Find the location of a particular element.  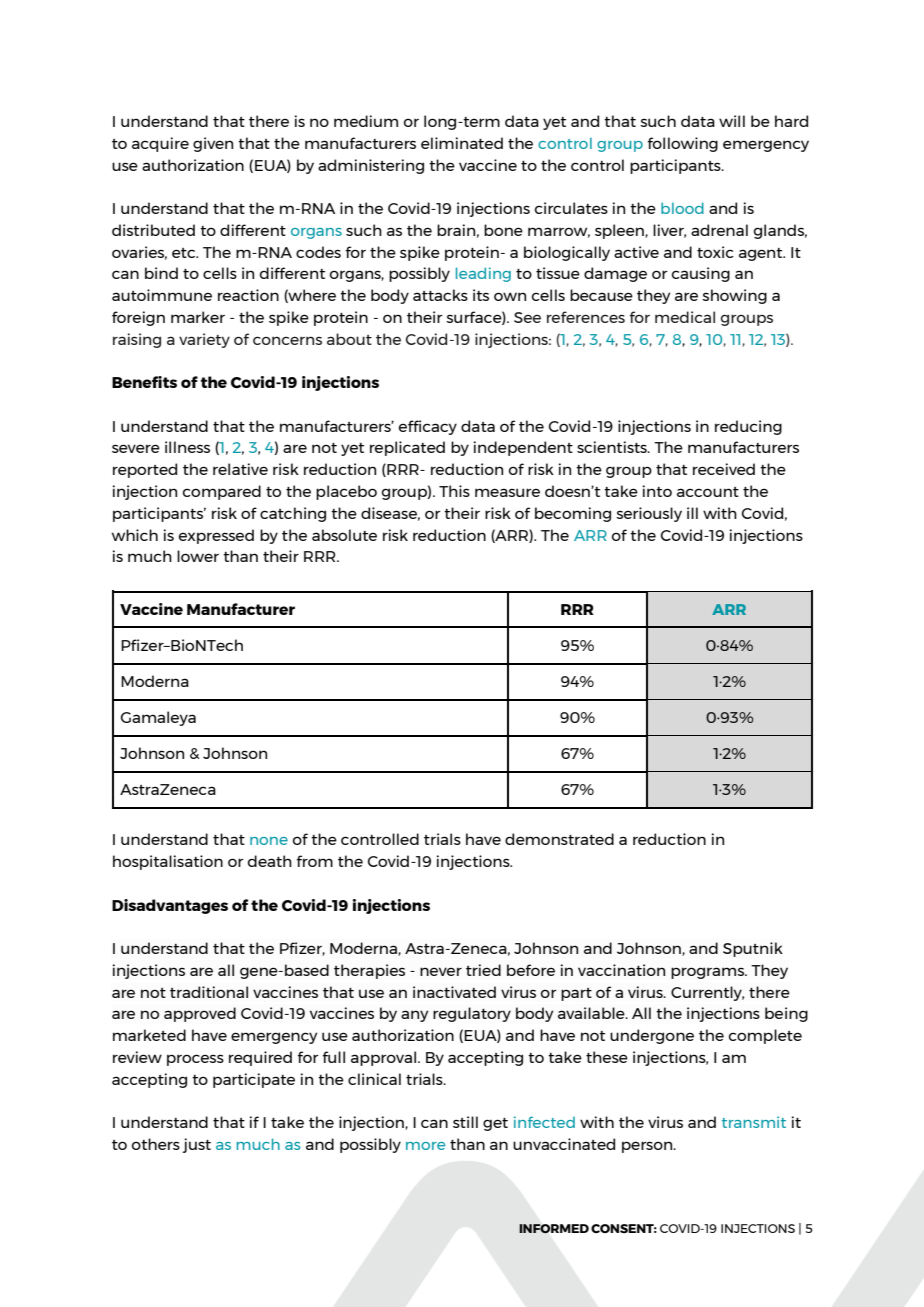

person is located at coordinates (648, 1147).
